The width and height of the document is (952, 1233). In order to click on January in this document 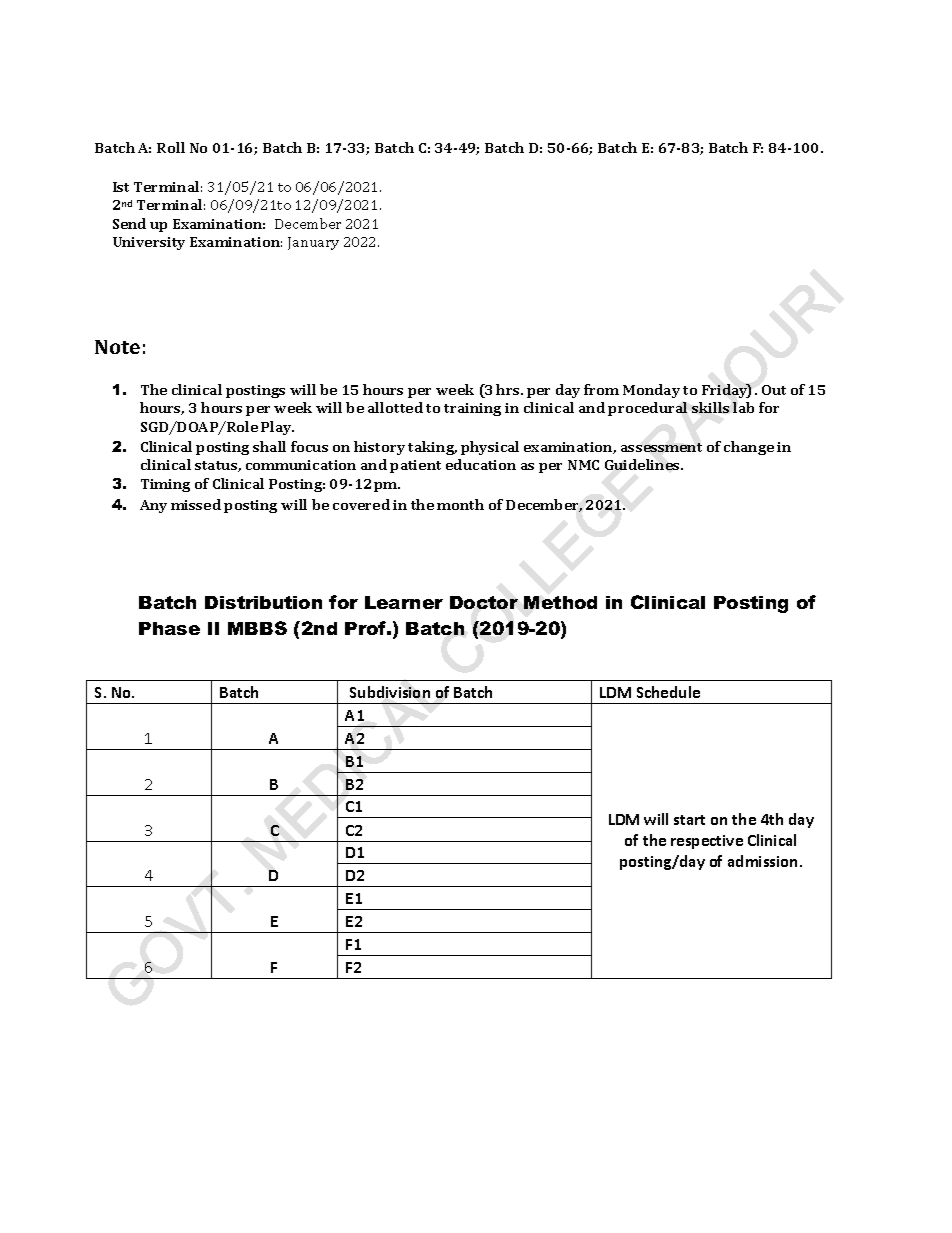, I will do `click(313, 243)`.
